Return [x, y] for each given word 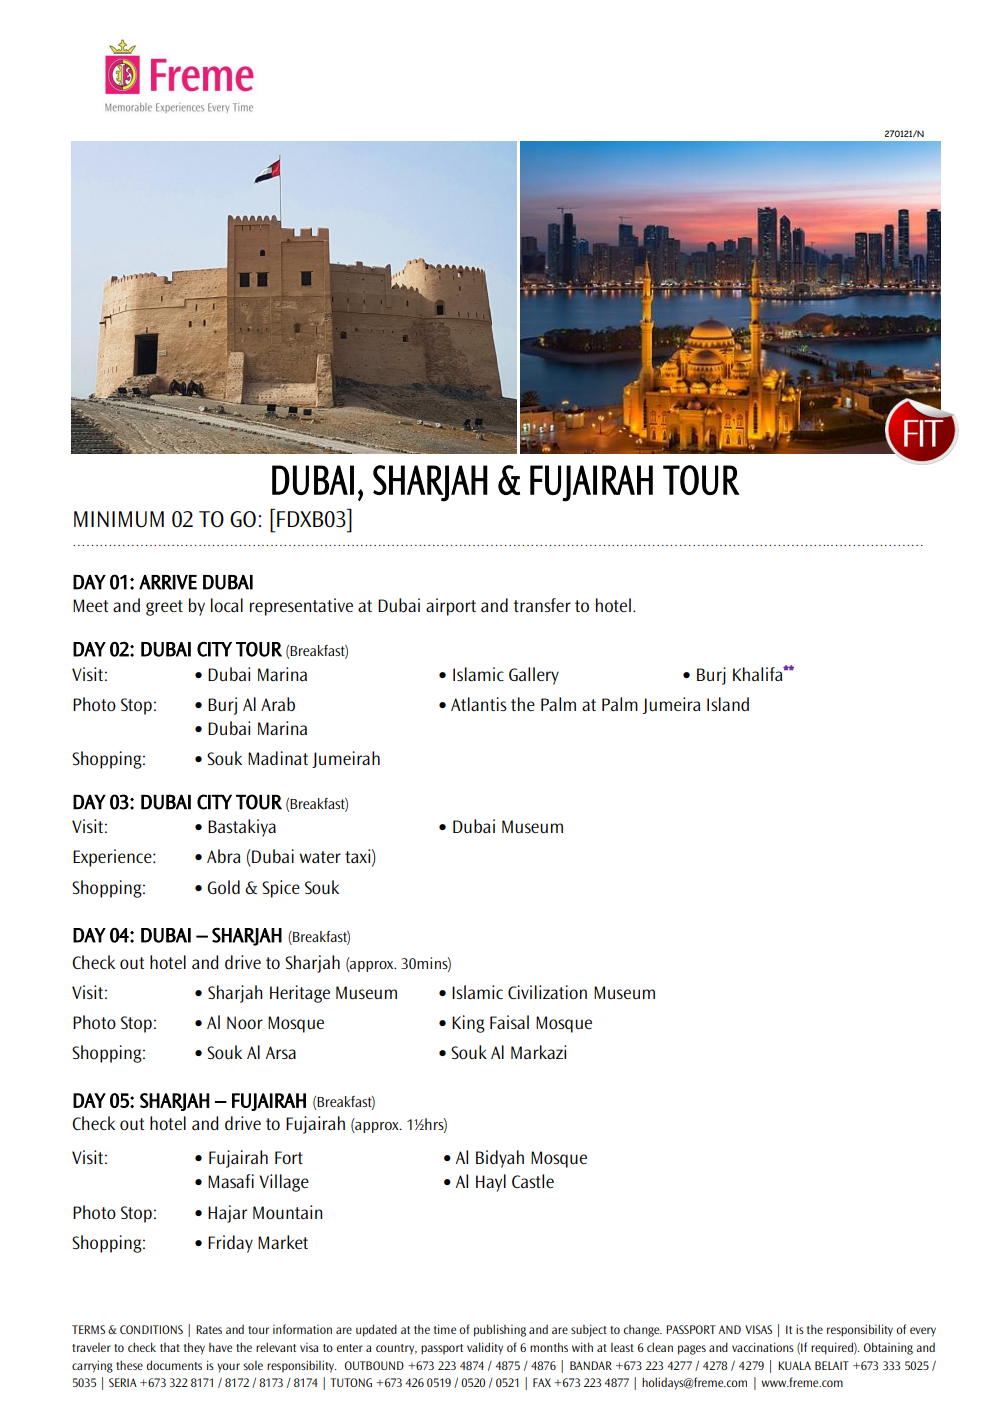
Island [728, 704]
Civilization [547, 992]
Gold [223, 887]
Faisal [509, 1022]
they [194, 1348]
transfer [542, 605]
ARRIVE [168, 582]
